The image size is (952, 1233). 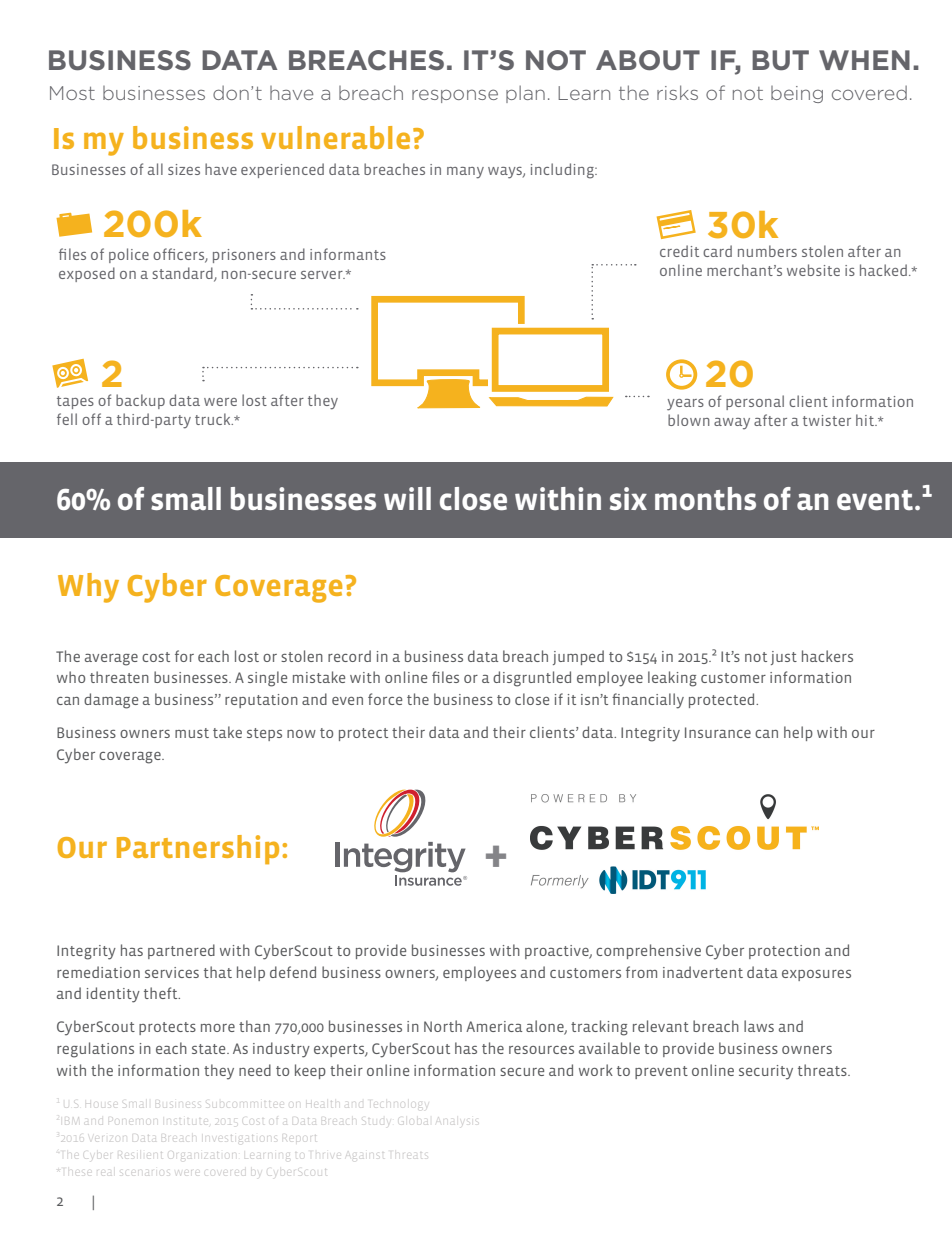 What do you see at coordinates (705, 498) in the screenshot?
I see `months` at bounding box center [705, 498].
